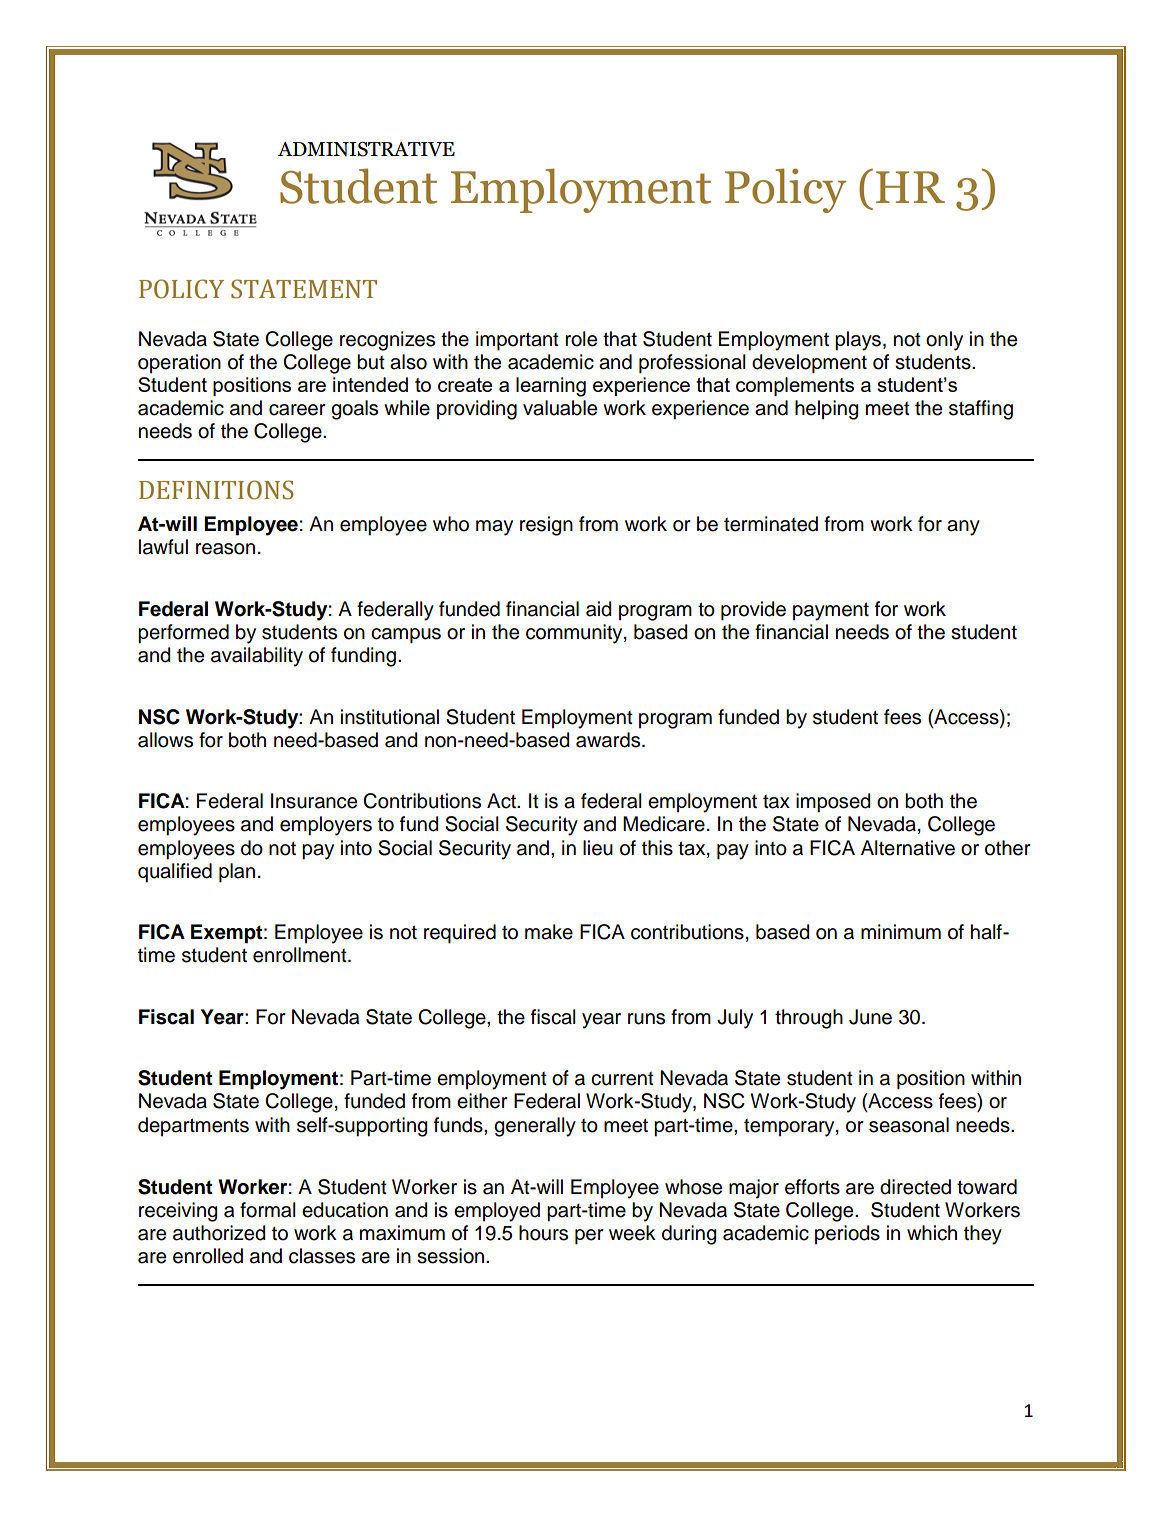 Image resolution: width=1171 pixels, height=1516 pixels. What do you see at coordinates (908, 848) in the screenshot?
I see `Alternative` at bounding box center [908, 848].
